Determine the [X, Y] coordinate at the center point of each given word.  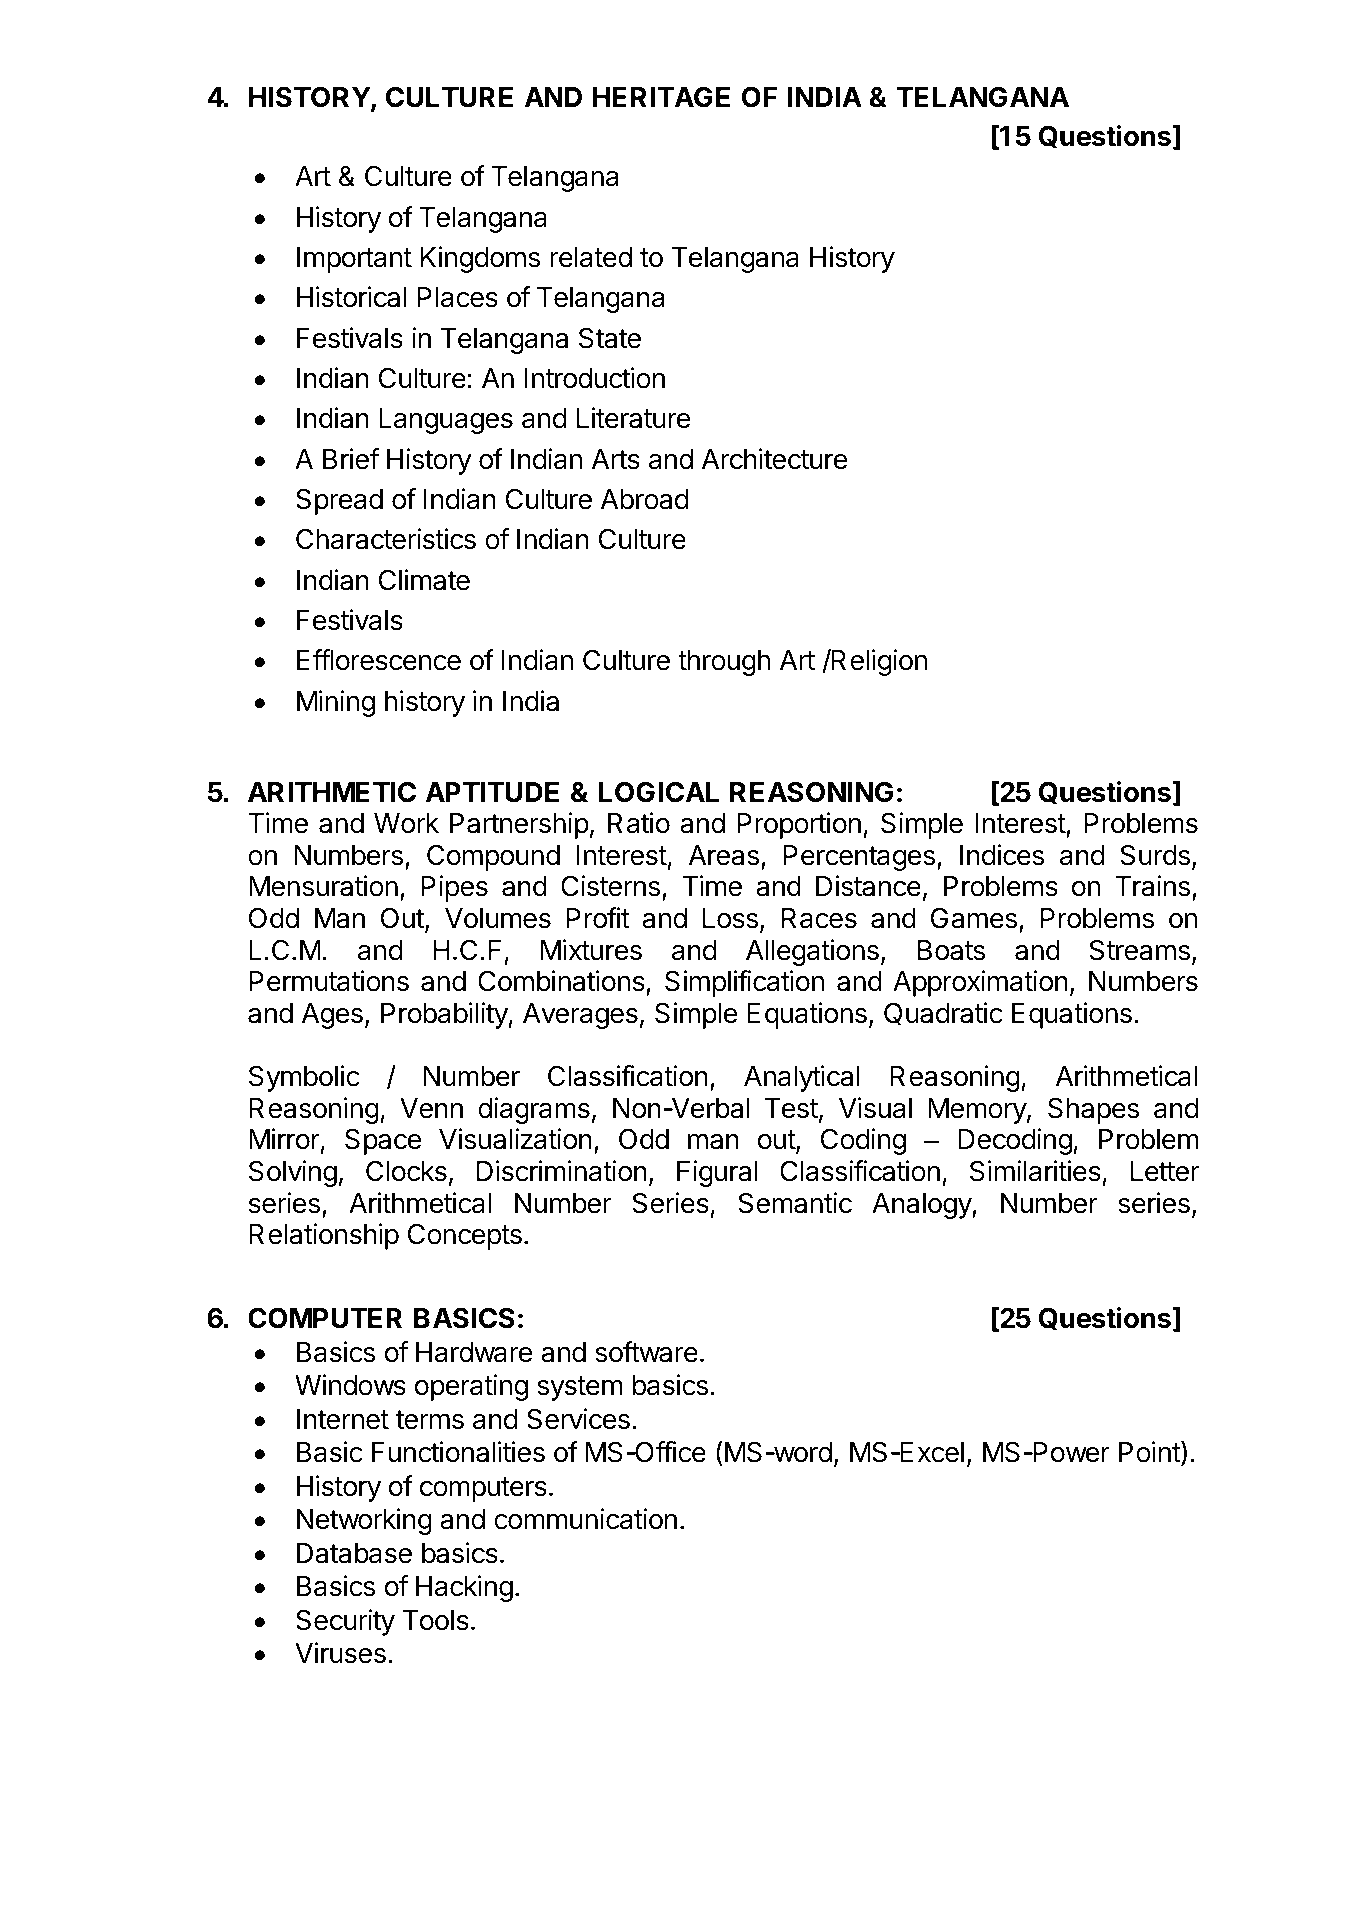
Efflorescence [379, 660]
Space [383, 1141]
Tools [436, 1620]
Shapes [1093, 1110]
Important [354, 260]
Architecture [774, 459]
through [724, 663]
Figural [717, 1173]
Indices [1002, 855]
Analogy [922, 1206]
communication [585, 1519]
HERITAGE [661, 97]
